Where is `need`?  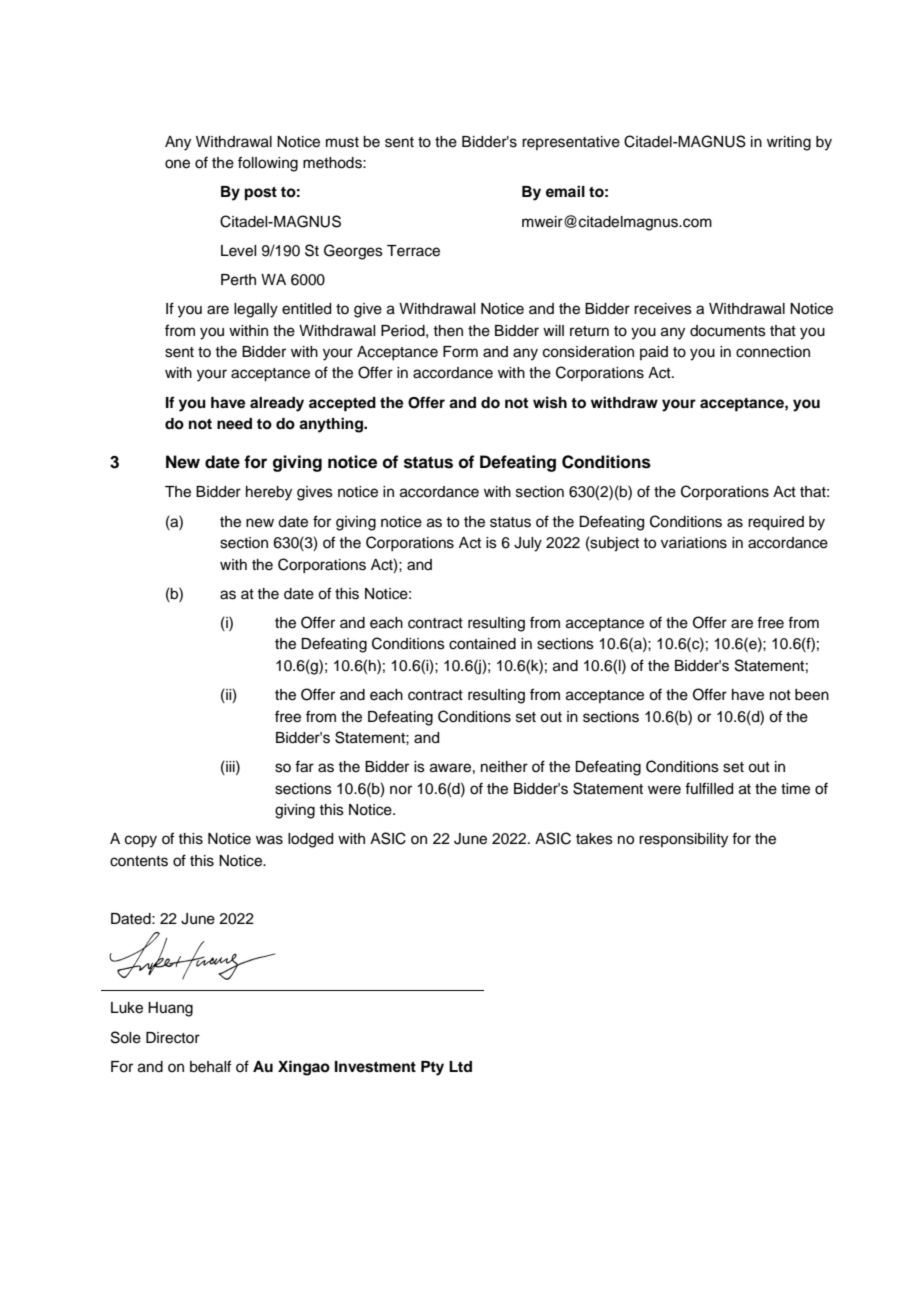
need is located at coordinates (234, 424).
